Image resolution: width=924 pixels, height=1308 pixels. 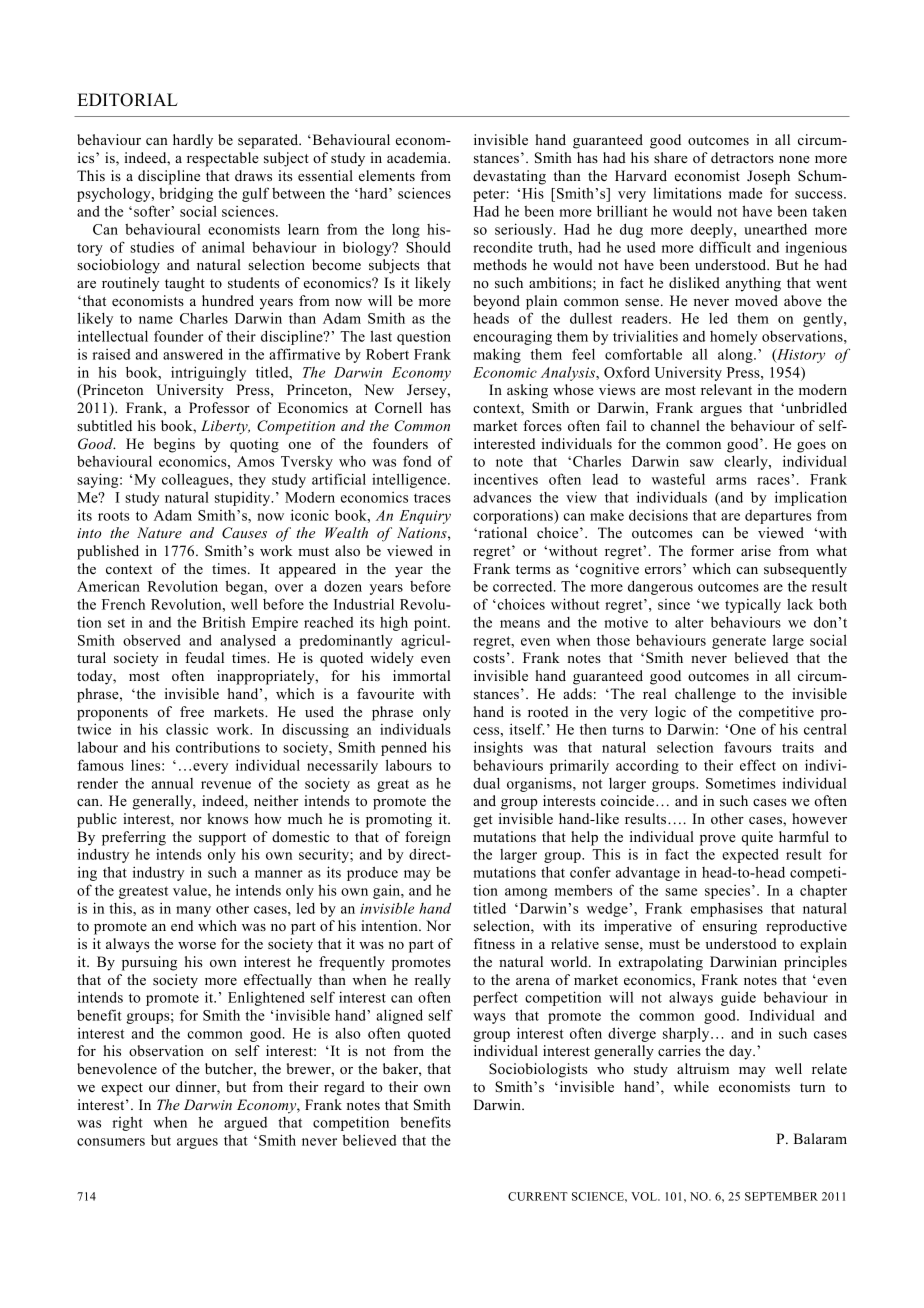 What do you see at coordinates (742, 157) in the document?
I see `detractors` at bounding box center [742, 157].
